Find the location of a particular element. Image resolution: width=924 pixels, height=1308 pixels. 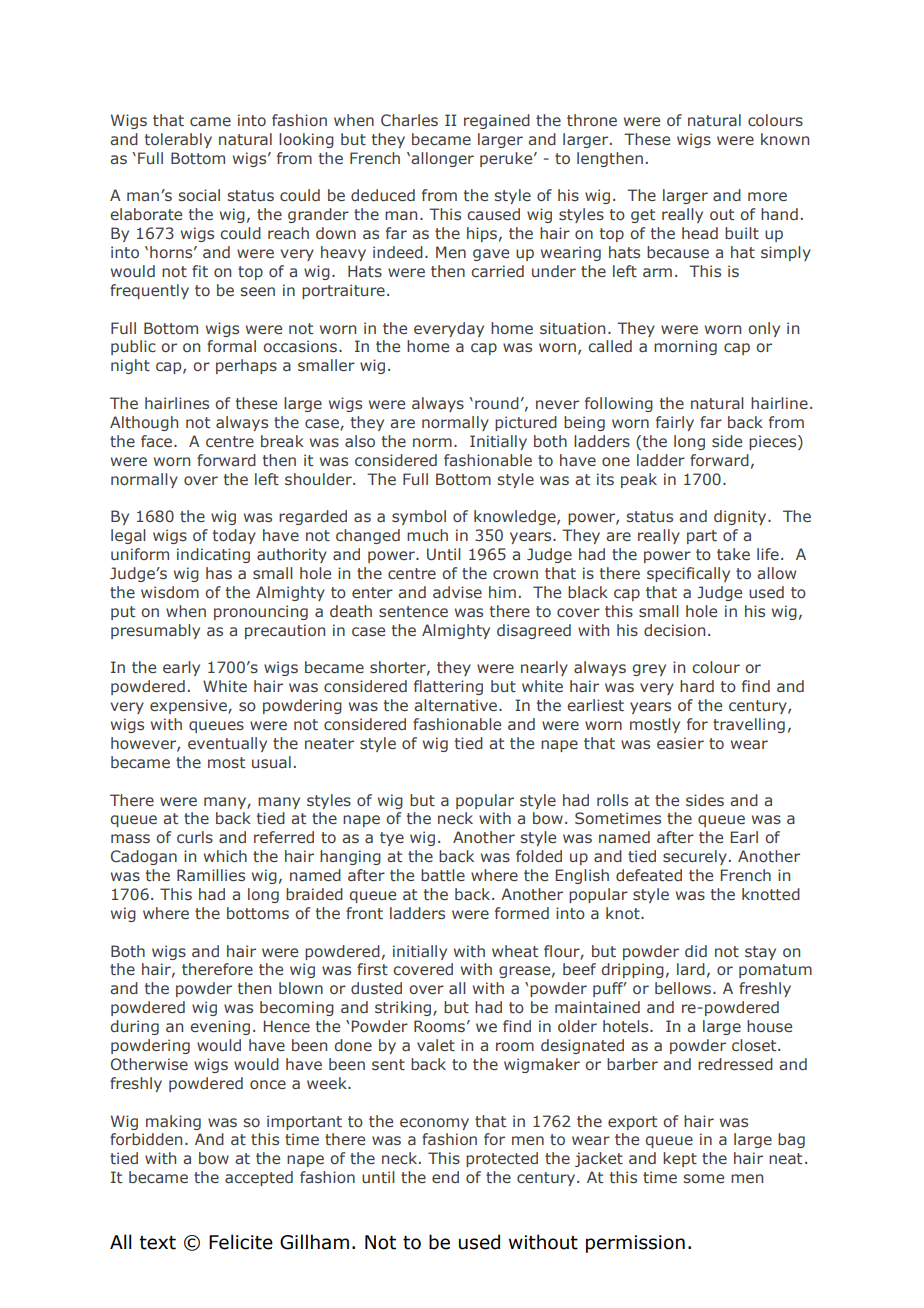

text is located at coordinates (157, 1243).
